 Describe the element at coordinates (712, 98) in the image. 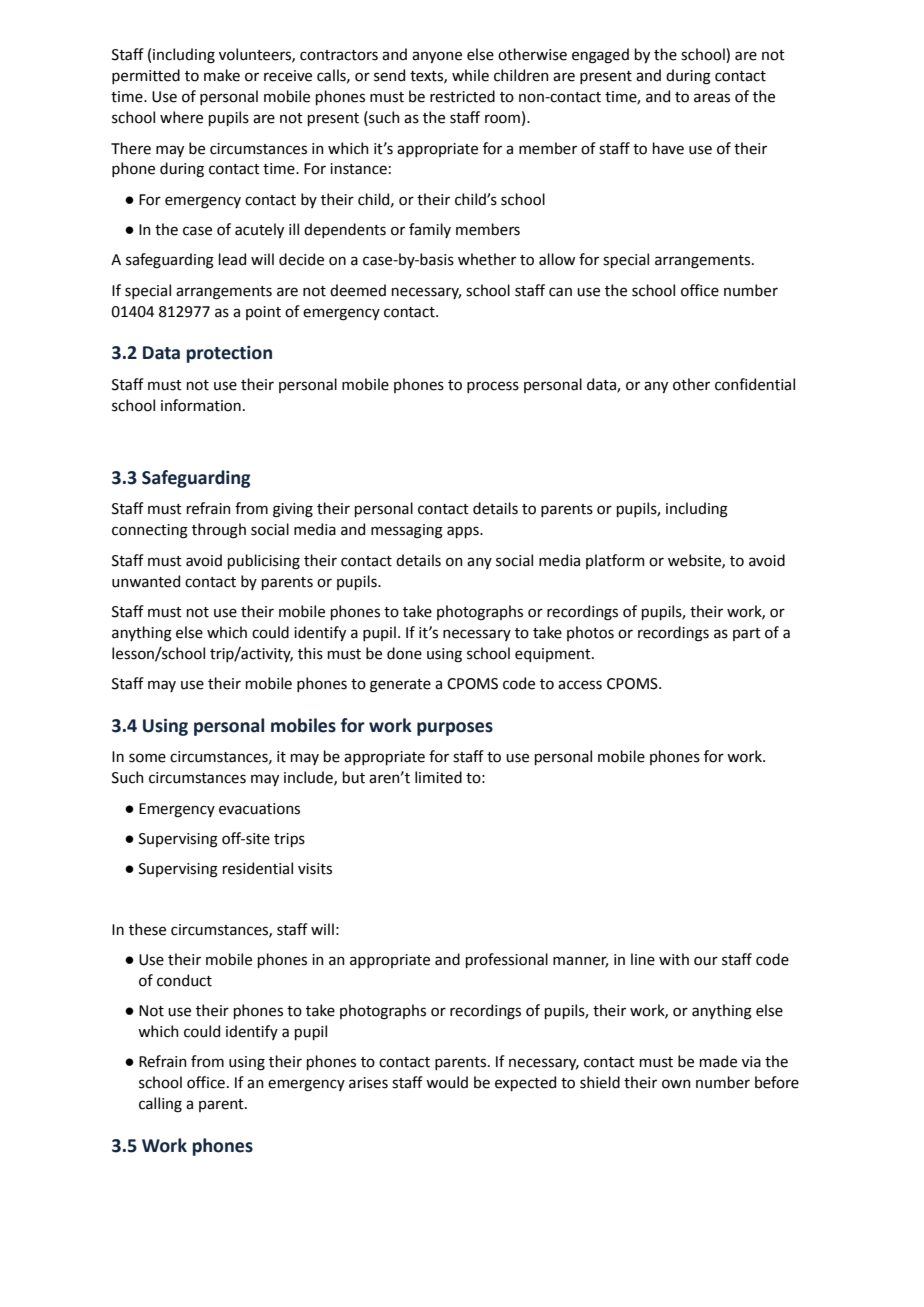

I see `areas` at that location.
